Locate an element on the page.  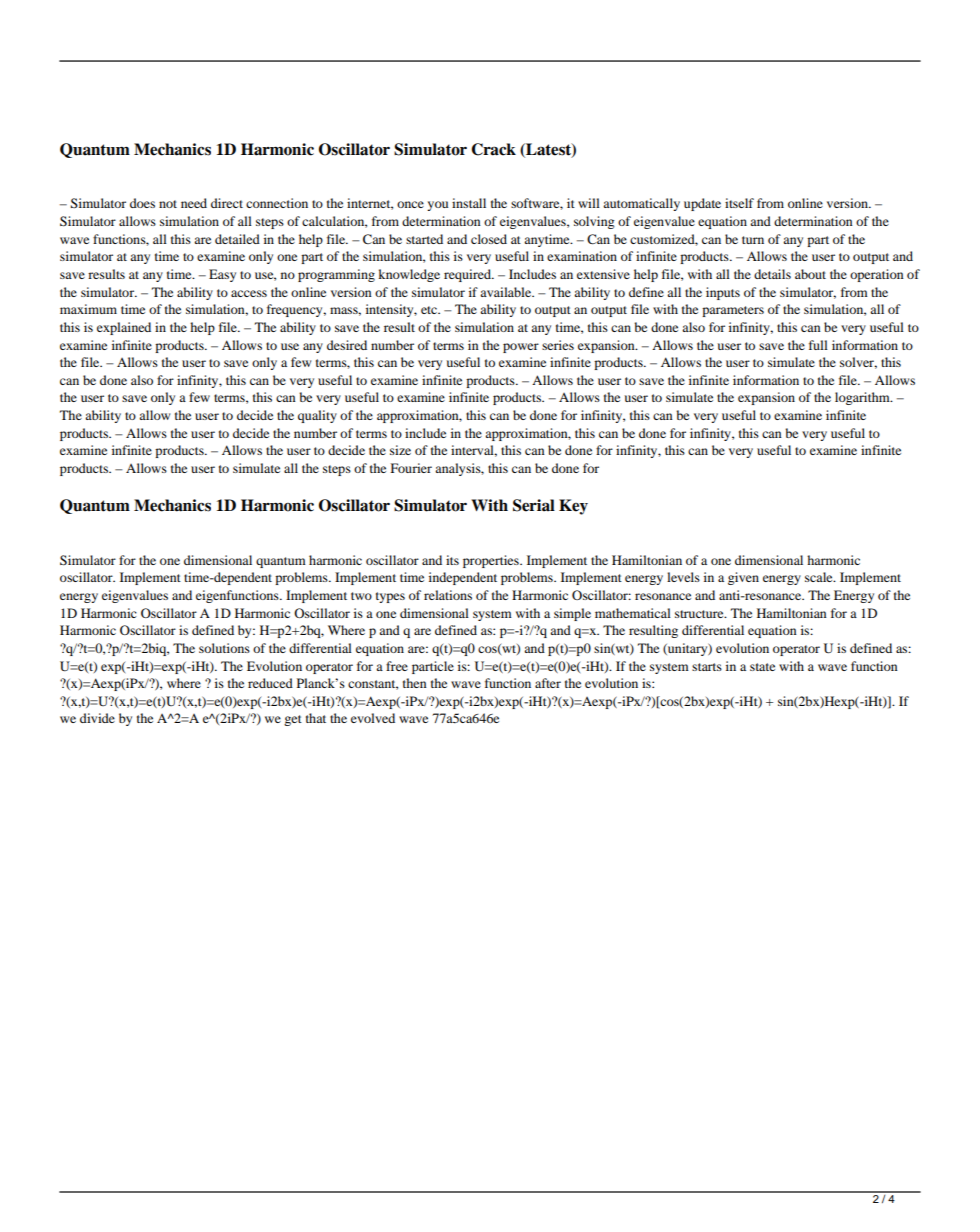
required is located at coordinates (468, 275).
